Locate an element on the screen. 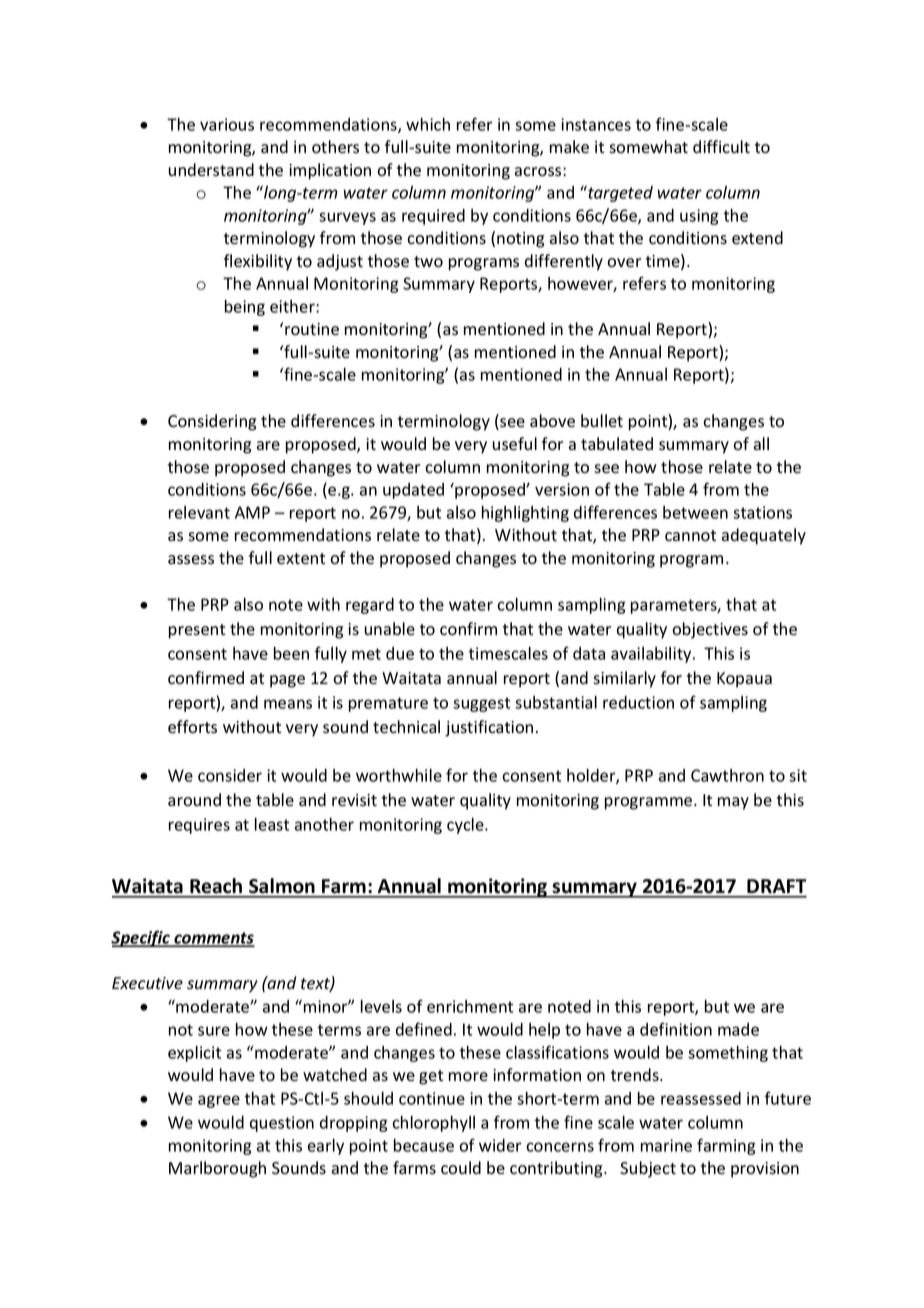  chlorophyll is located at coordinates (433, 1124).
